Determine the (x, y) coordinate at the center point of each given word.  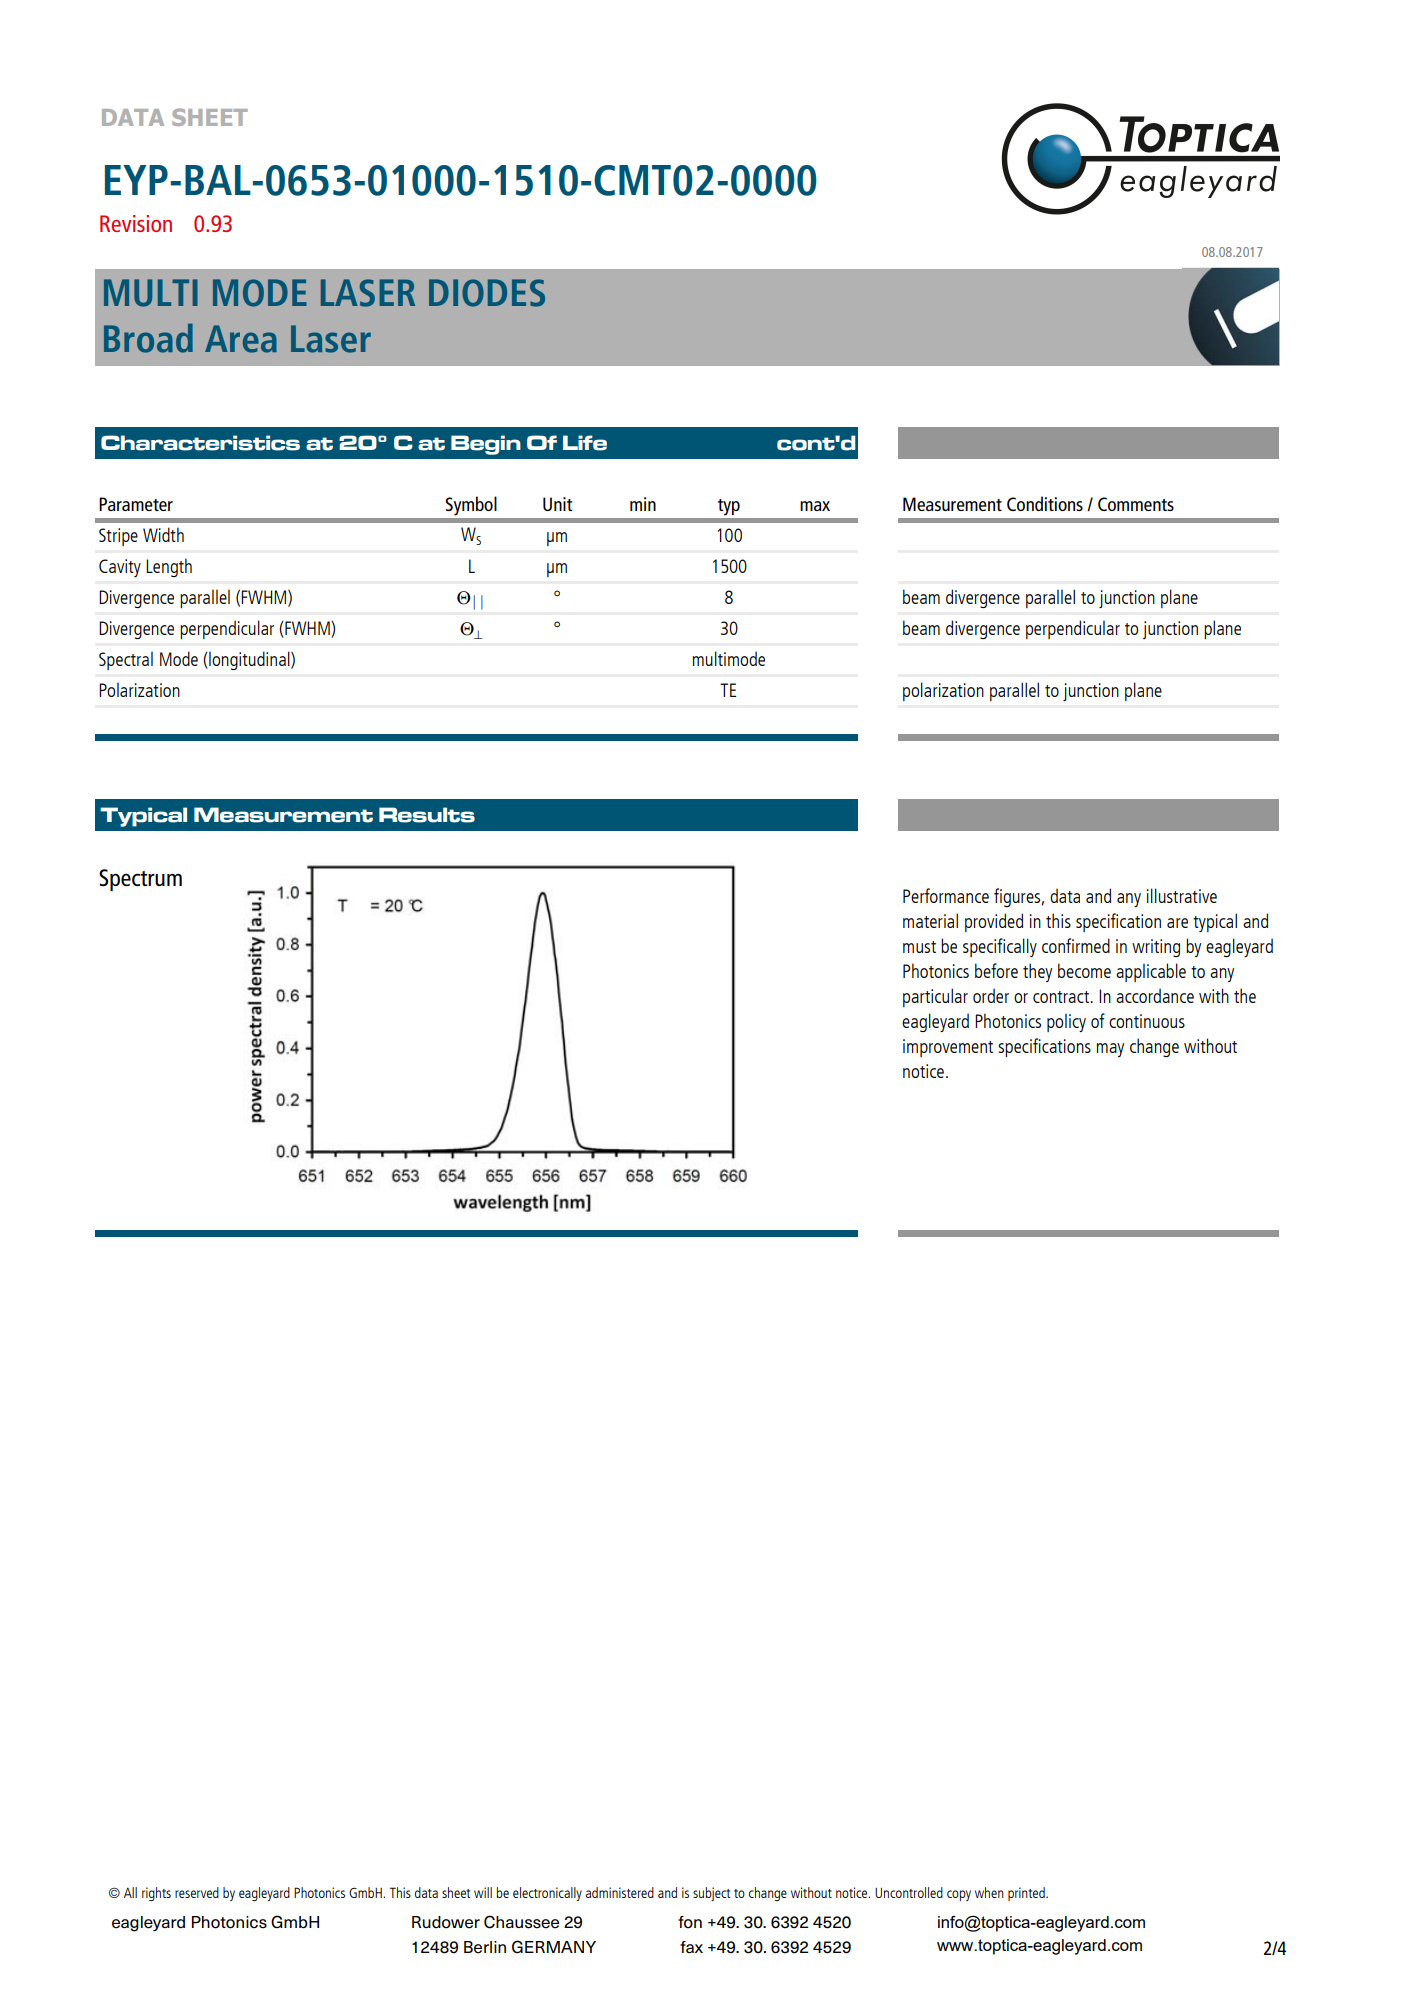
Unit (558, 504)
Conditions (1045, 503)
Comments (1136, 504)
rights (156, 1894)
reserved (197, 1892)
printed (1027, 1894)
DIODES (487, 293)
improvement (948, 1048)
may (1110, 1050)
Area (241, 339)
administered (620, 1892)
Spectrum (140, 880)
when (989, 1892)
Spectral (126, 660)
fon (690, 1922)
